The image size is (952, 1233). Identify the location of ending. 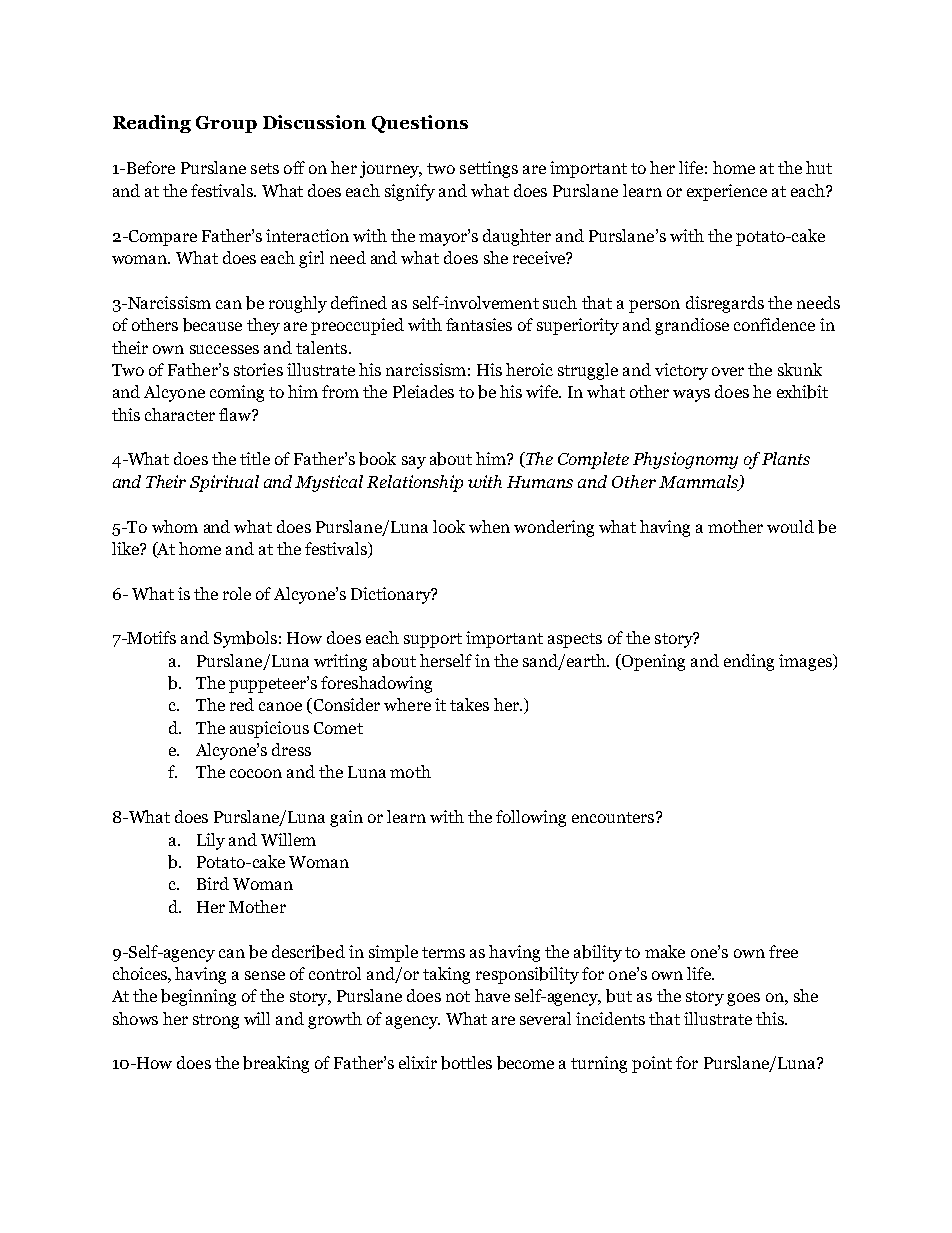
(749, 662).
